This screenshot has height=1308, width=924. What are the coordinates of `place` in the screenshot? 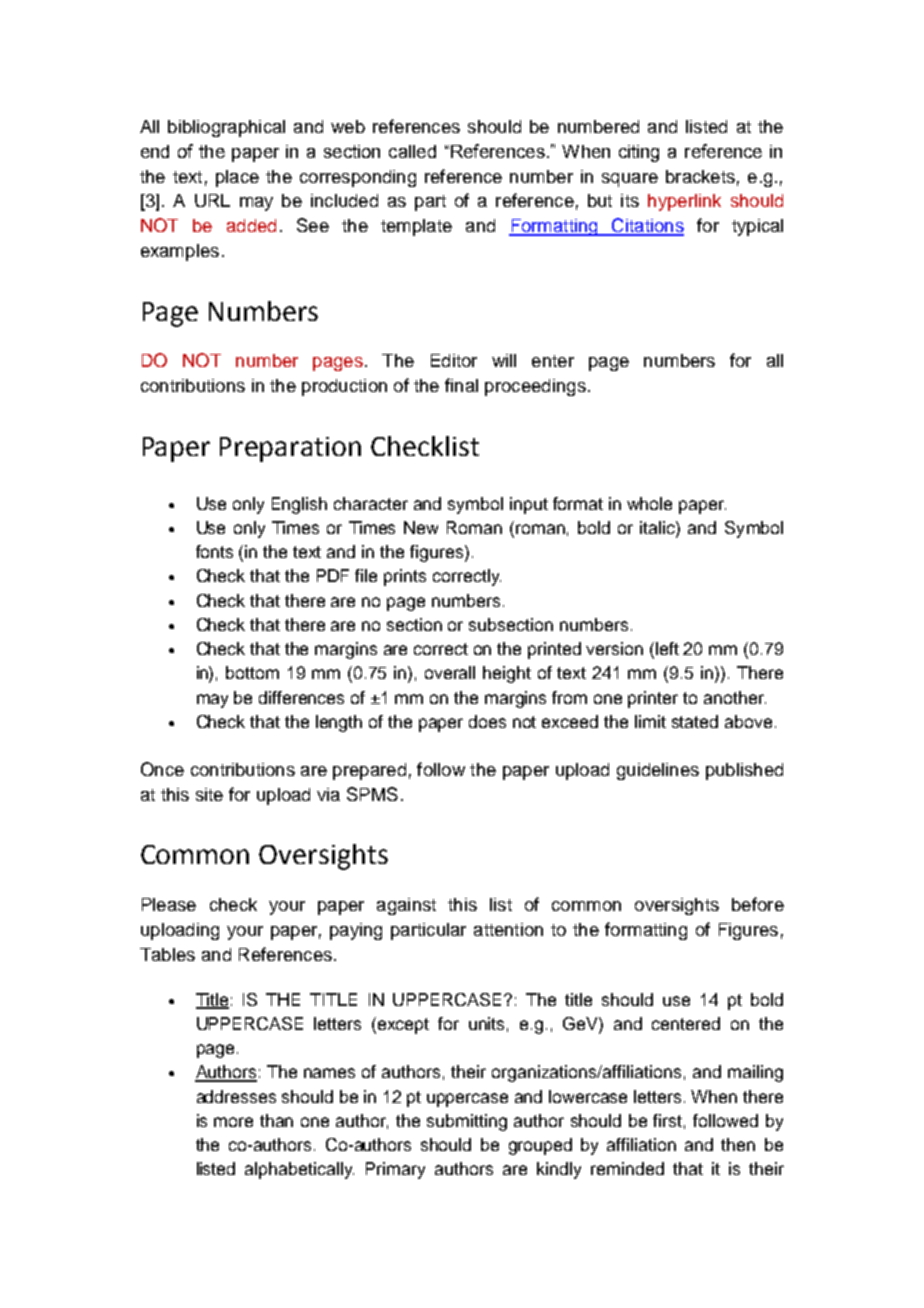 It's located at (237, 178).
